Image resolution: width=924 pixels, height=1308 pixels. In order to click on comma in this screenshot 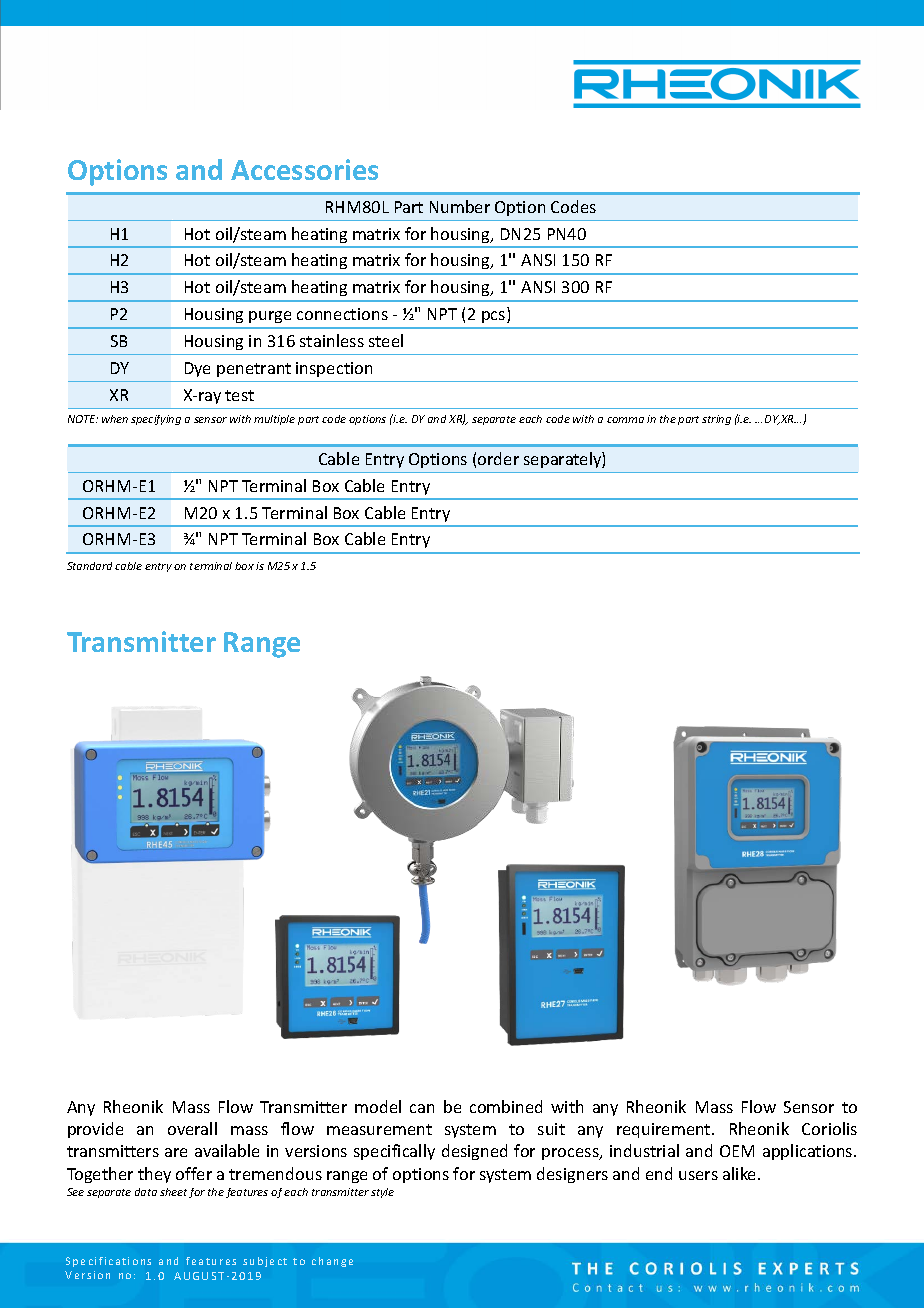, I will do `click(625, 420)`.
